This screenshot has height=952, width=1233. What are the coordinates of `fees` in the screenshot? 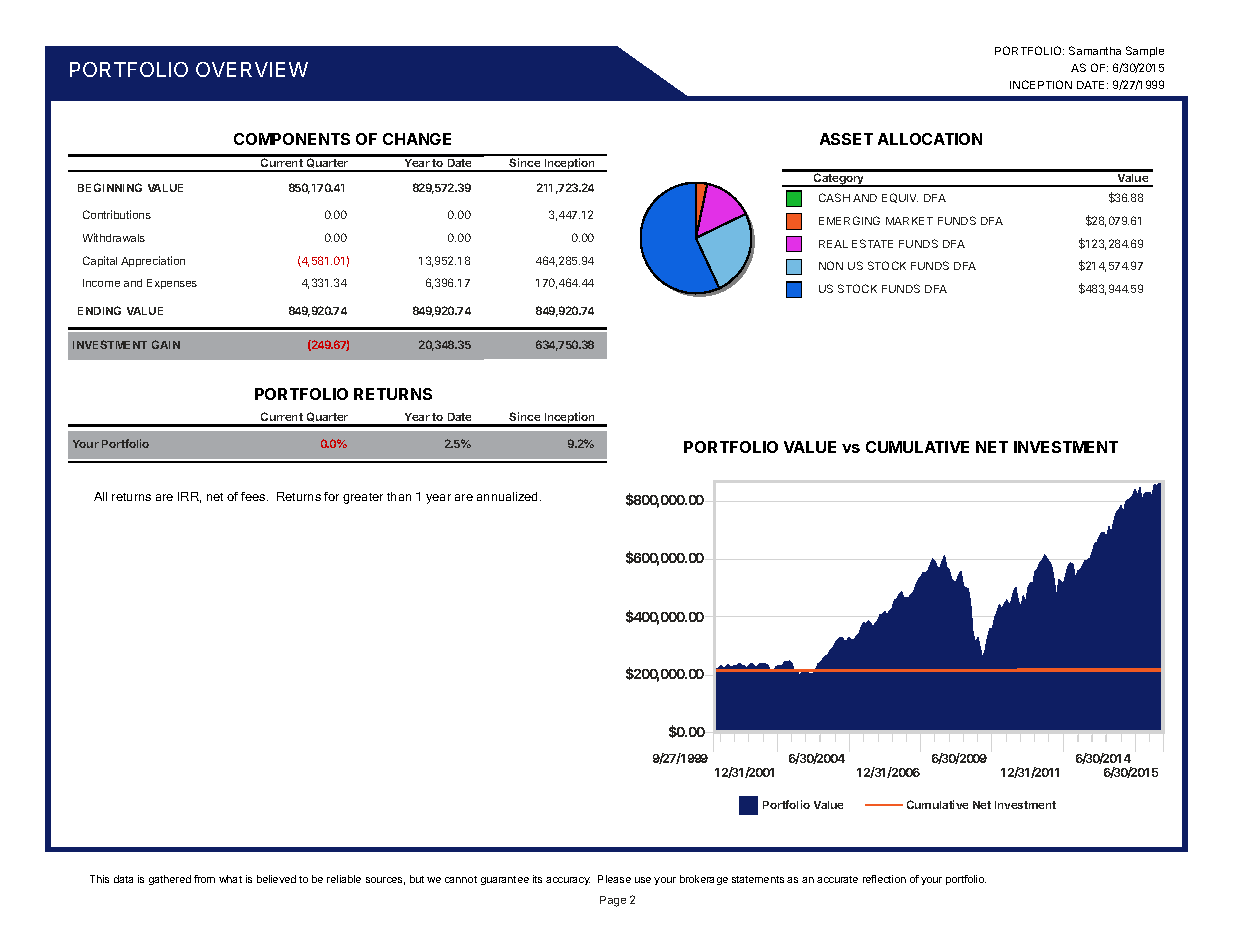 It's located at (254, 496).
